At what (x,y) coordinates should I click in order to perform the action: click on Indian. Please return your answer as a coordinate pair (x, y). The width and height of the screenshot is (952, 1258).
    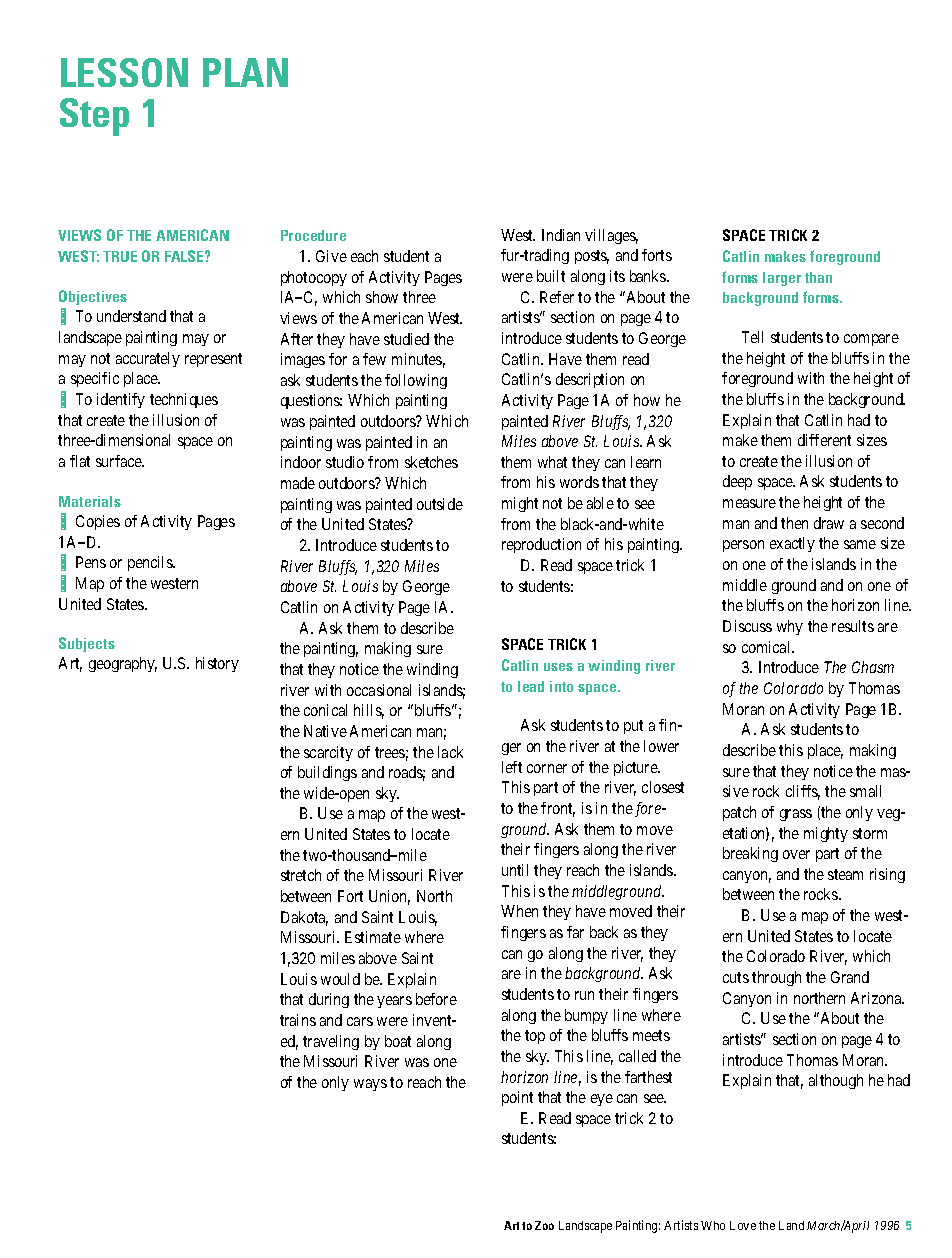
    Looking at the image, I should click on (561, 235).
